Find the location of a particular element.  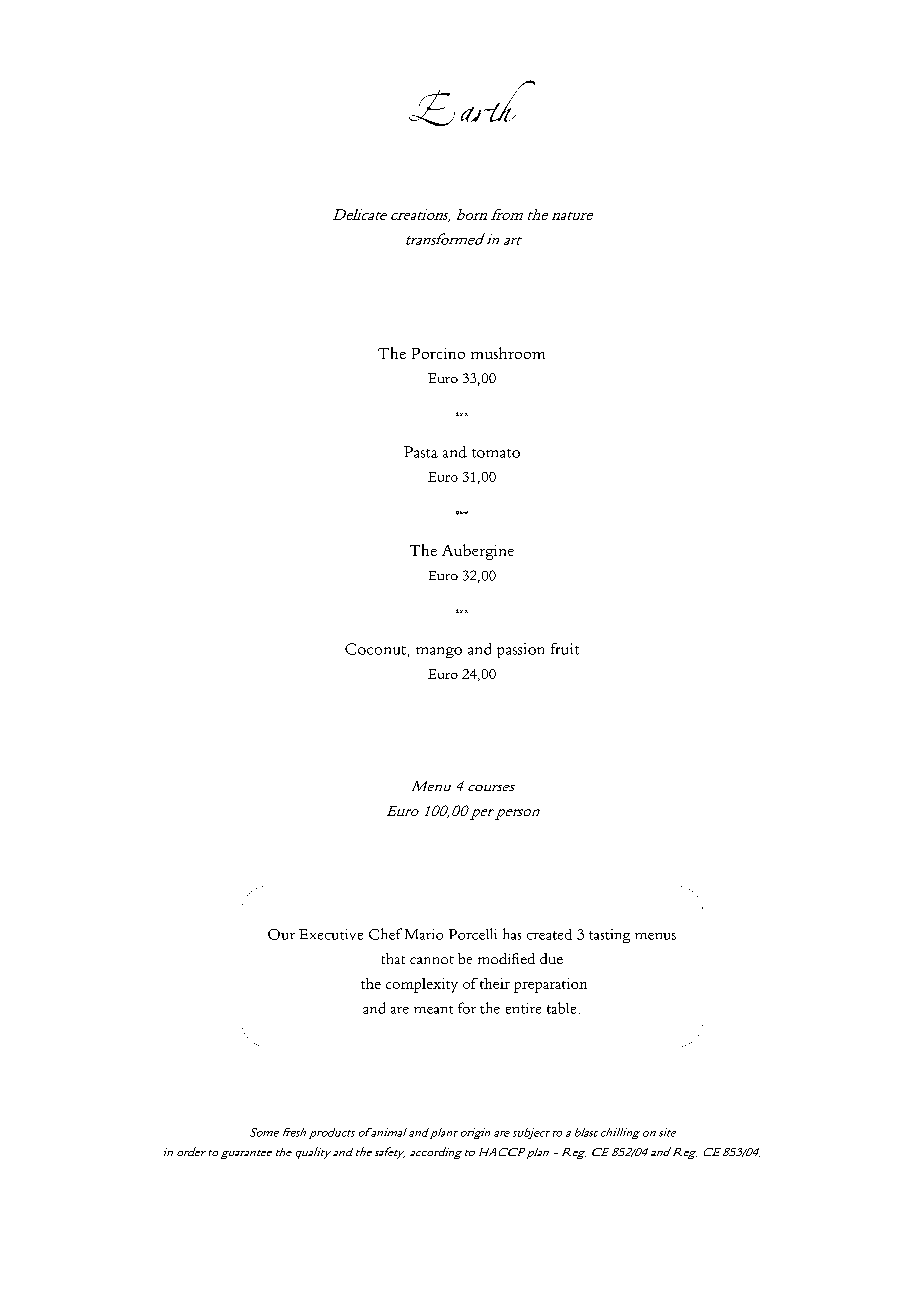

table is located at coordinates (561, 1008).
